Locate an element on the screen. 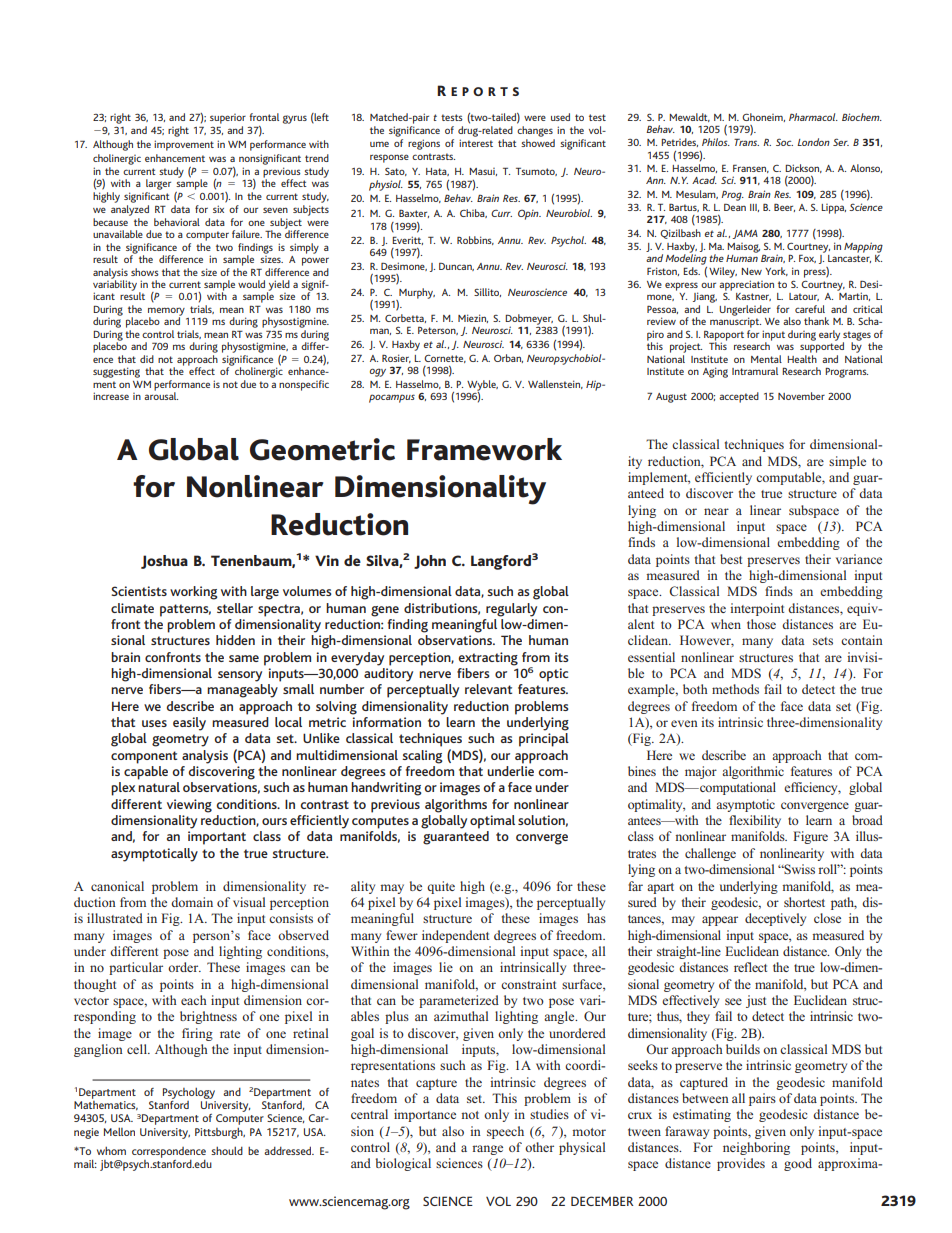 The width and height of the screenshot is (952, 1233). Wyble is located at coordinates (482, 386).
